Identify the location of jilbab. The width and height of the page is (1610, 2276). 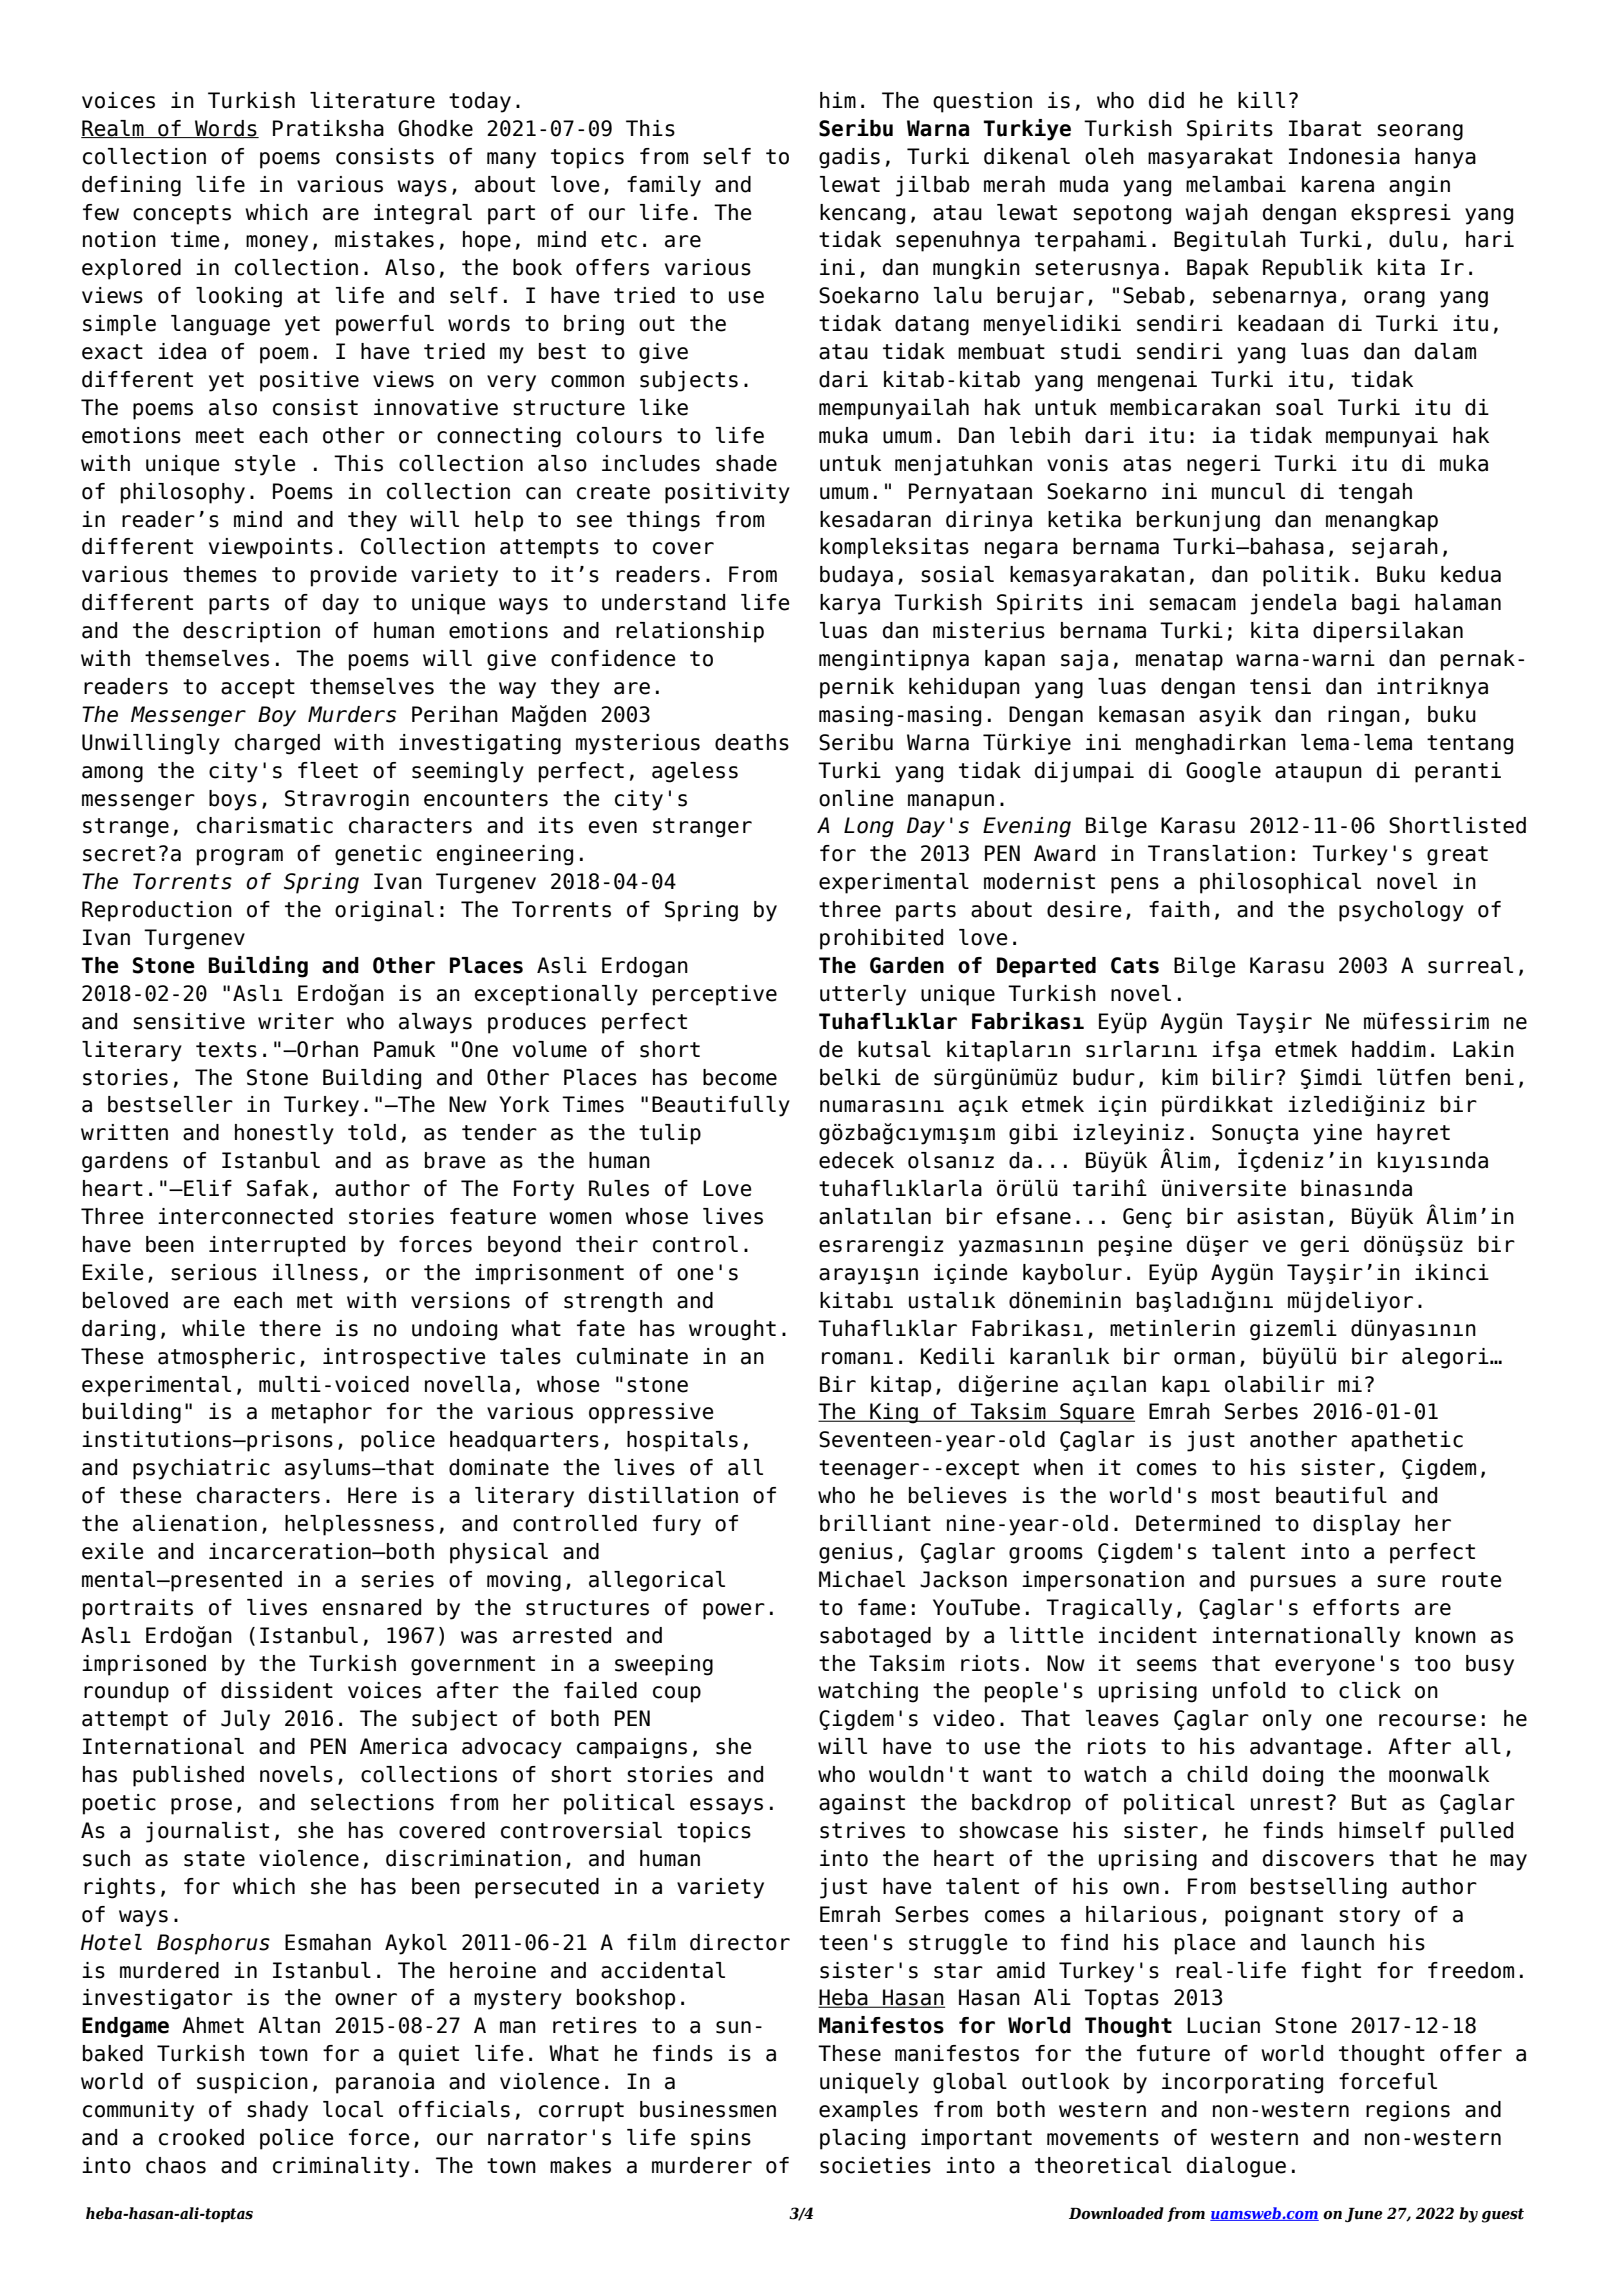
(933, 186).
